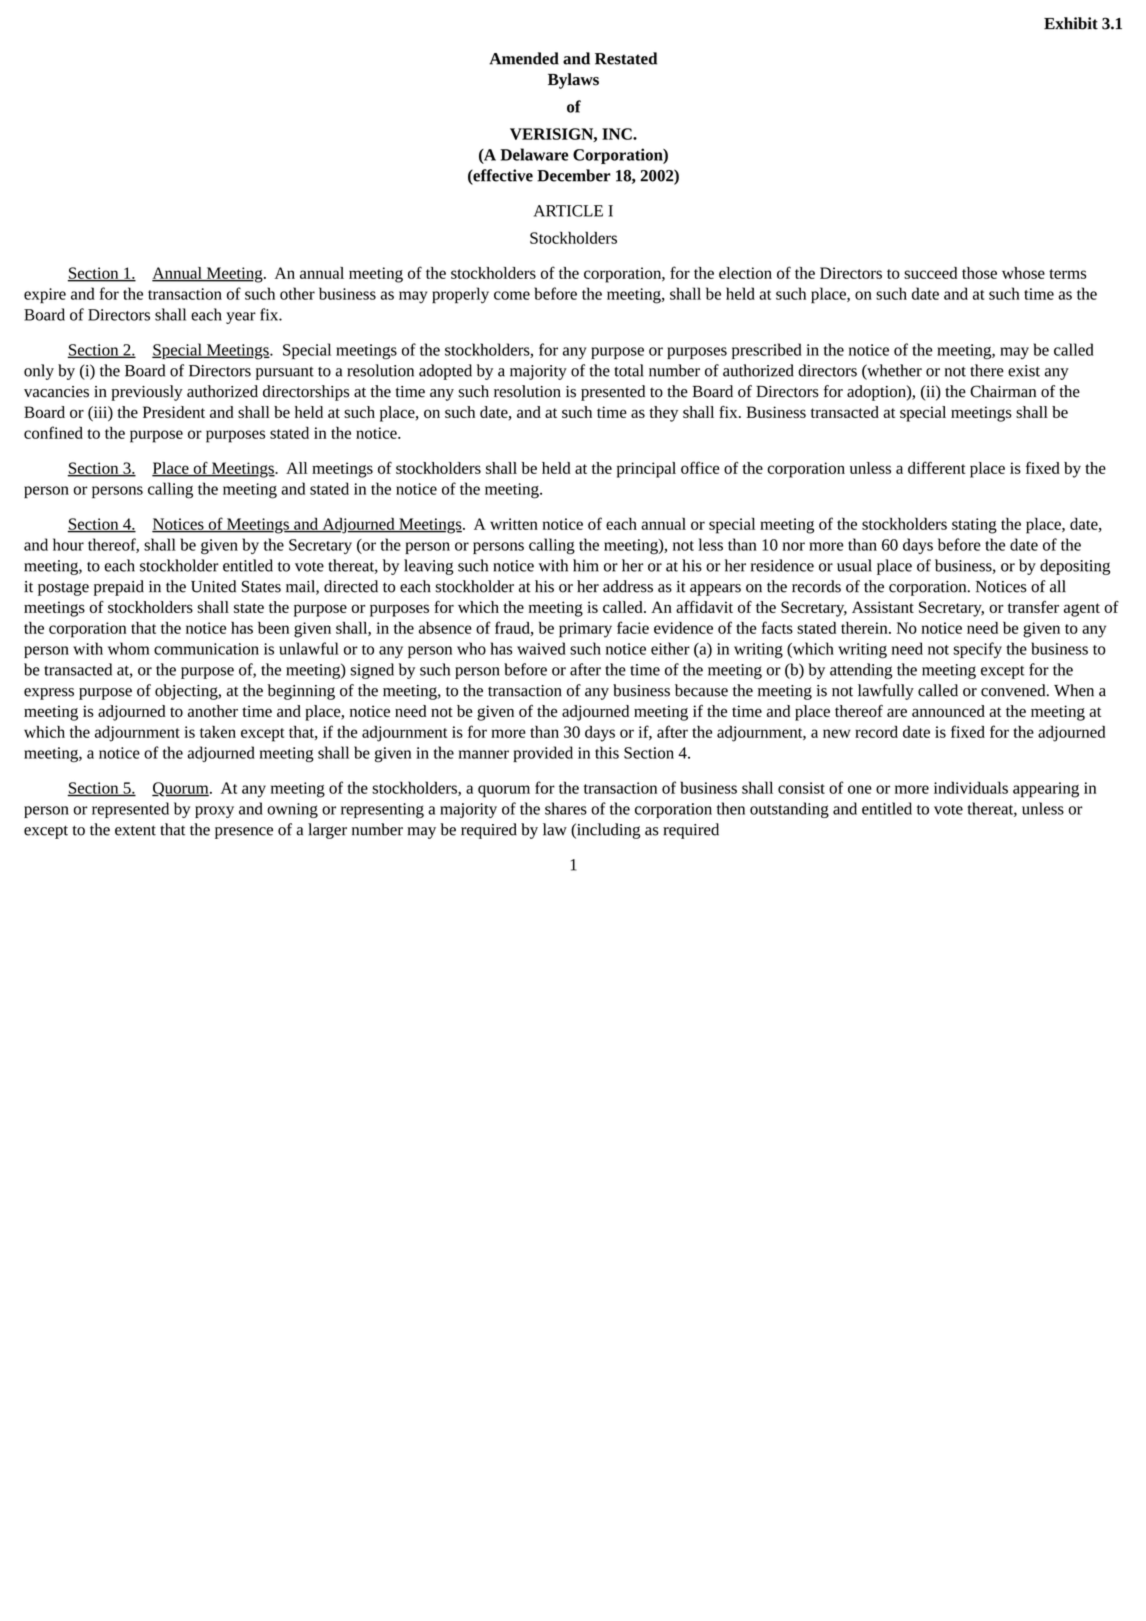 The image size is (1146, 1621). I want to click on shares, so click(566, 808).
